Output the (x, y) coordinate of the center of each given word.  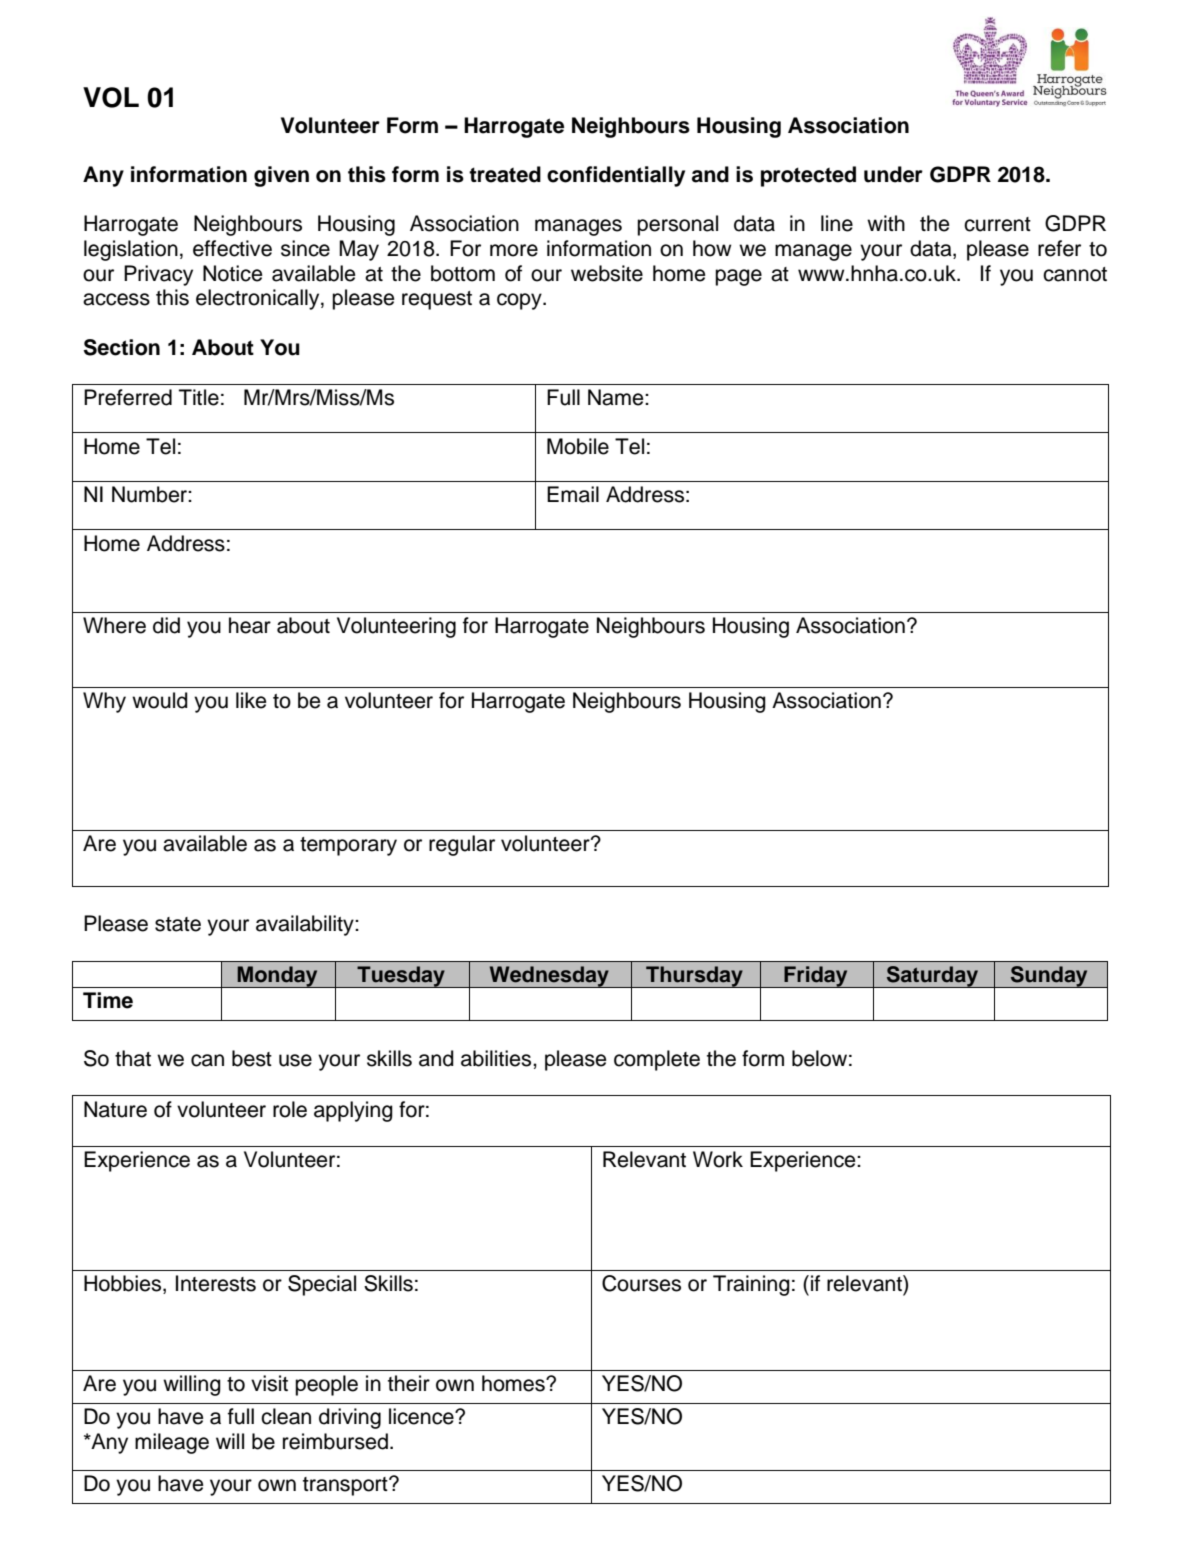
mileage (172, 1443)
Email (573, 494)
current (997, 224)
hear (250, 625)
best (252, 1058)
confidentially (616, 176)
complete (657, 1060)
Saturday (933, 977)
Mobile (578, 446)
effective (232, 248)
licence (422, 1416)
